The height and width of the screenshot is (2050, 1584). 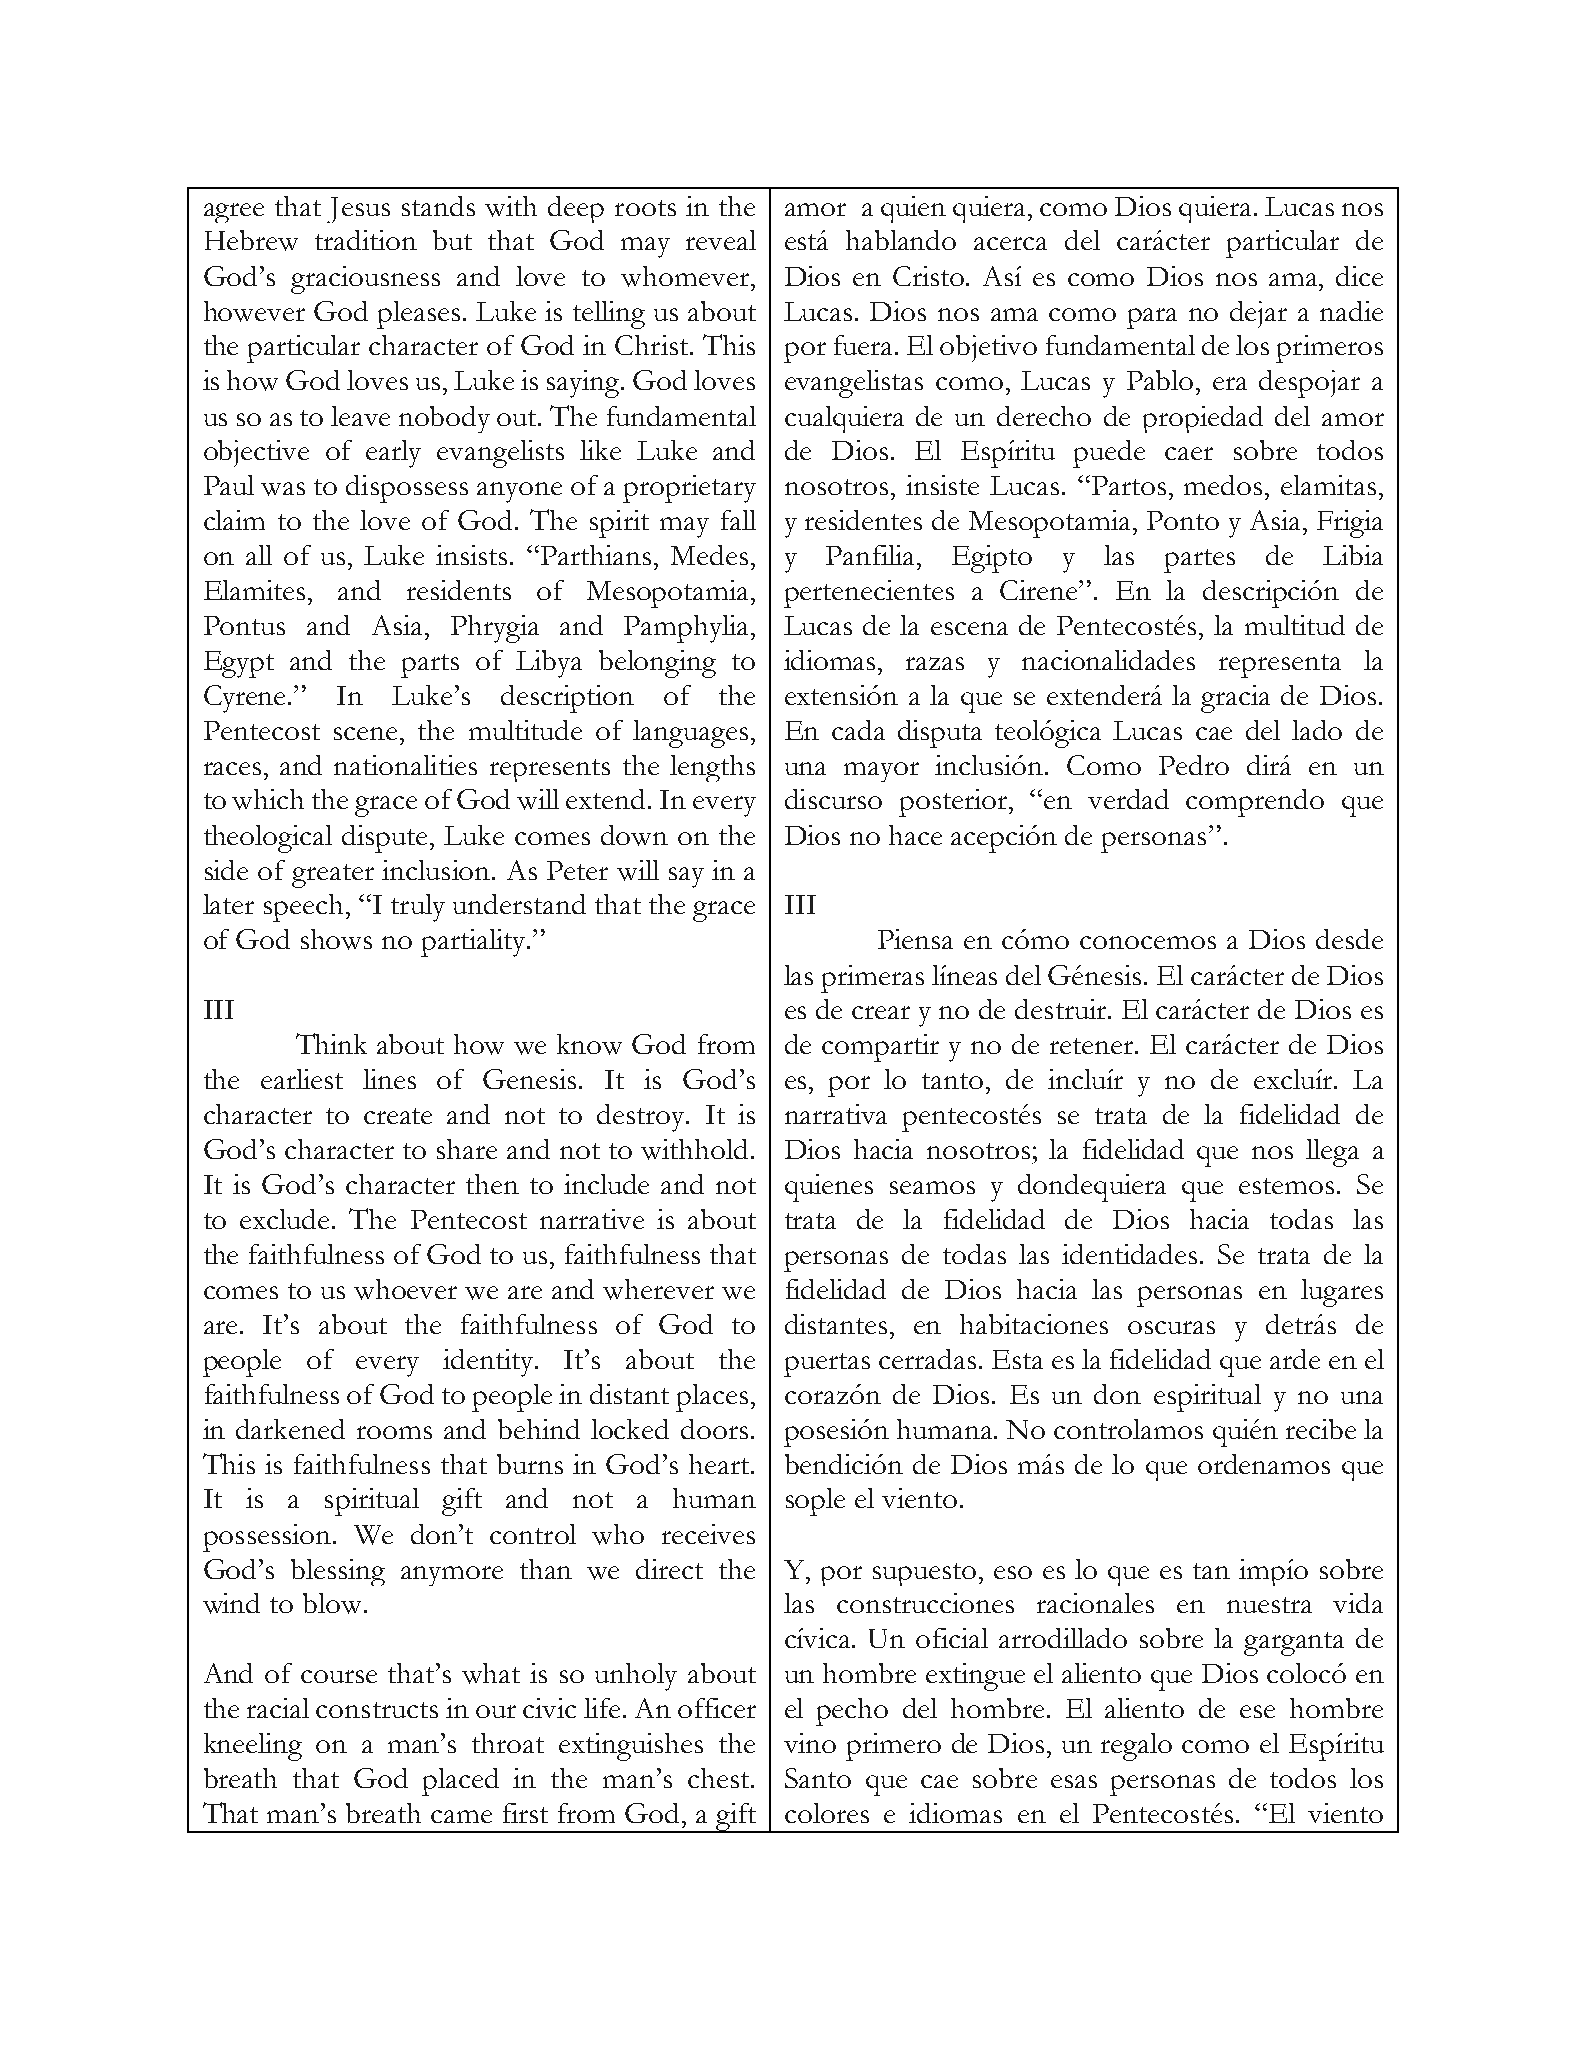 What do you see at coordinates (1349, 939) in the screenshot?
I see `desde` at bounding box center [1349, 939].
